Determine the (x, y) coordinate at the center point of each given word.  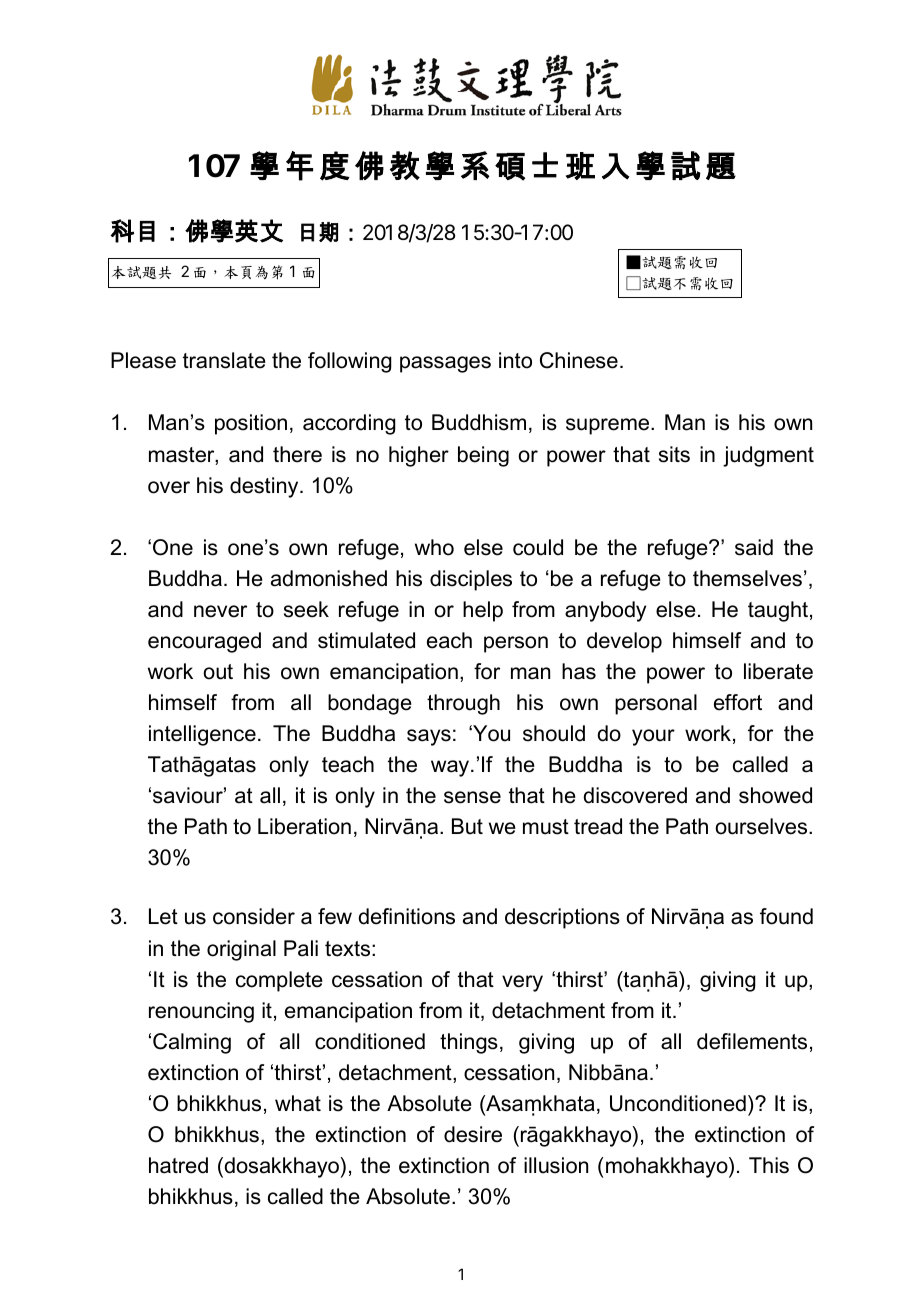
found (786, 916)
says (429, 737)
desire (473, 1134)
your (653, 737)
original (241, 950)
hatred (178, 1165)
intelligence (202, 735)
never (220, 611)
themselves (747, 578)
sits (674, 454)
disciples (471, 580)
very (522, 983)
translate (224, 360)
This (769, 1165)
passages (445, 364)
